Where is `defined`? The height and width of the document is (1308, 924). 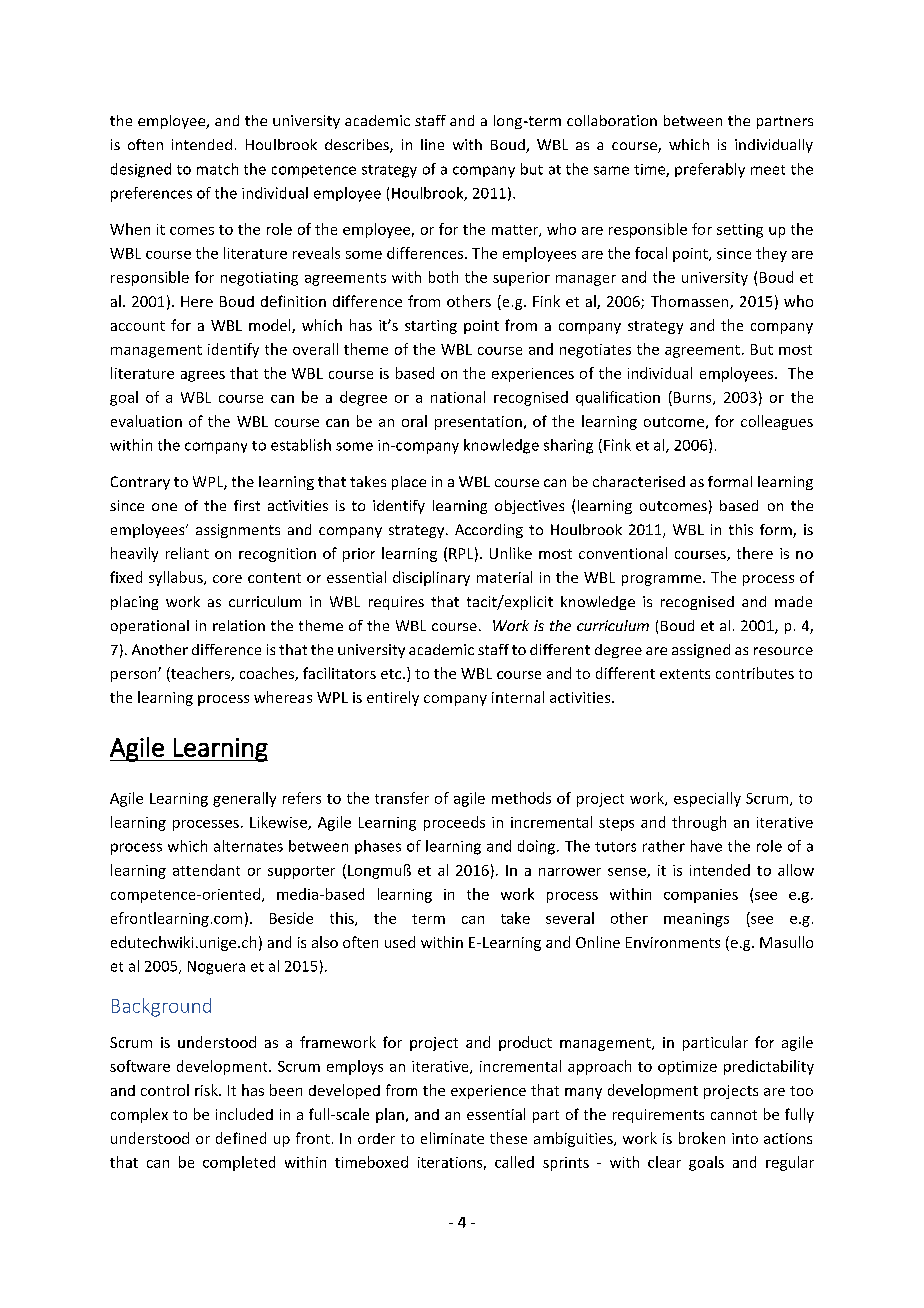
defined is located at coordinates (241, 1138).
